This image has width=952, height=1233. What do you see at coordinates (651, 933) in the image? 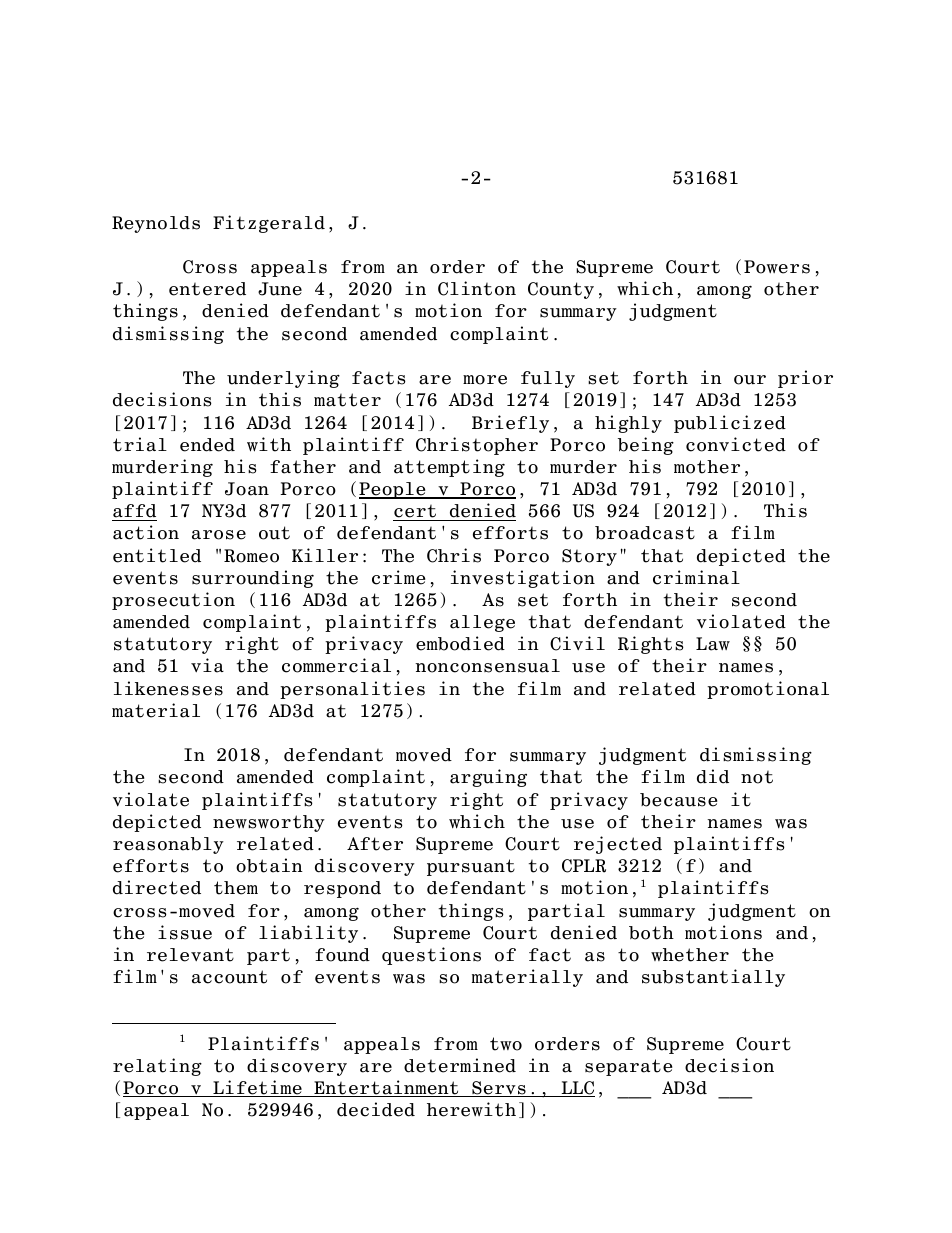
I see `both` at bounding box center [651, 933].
